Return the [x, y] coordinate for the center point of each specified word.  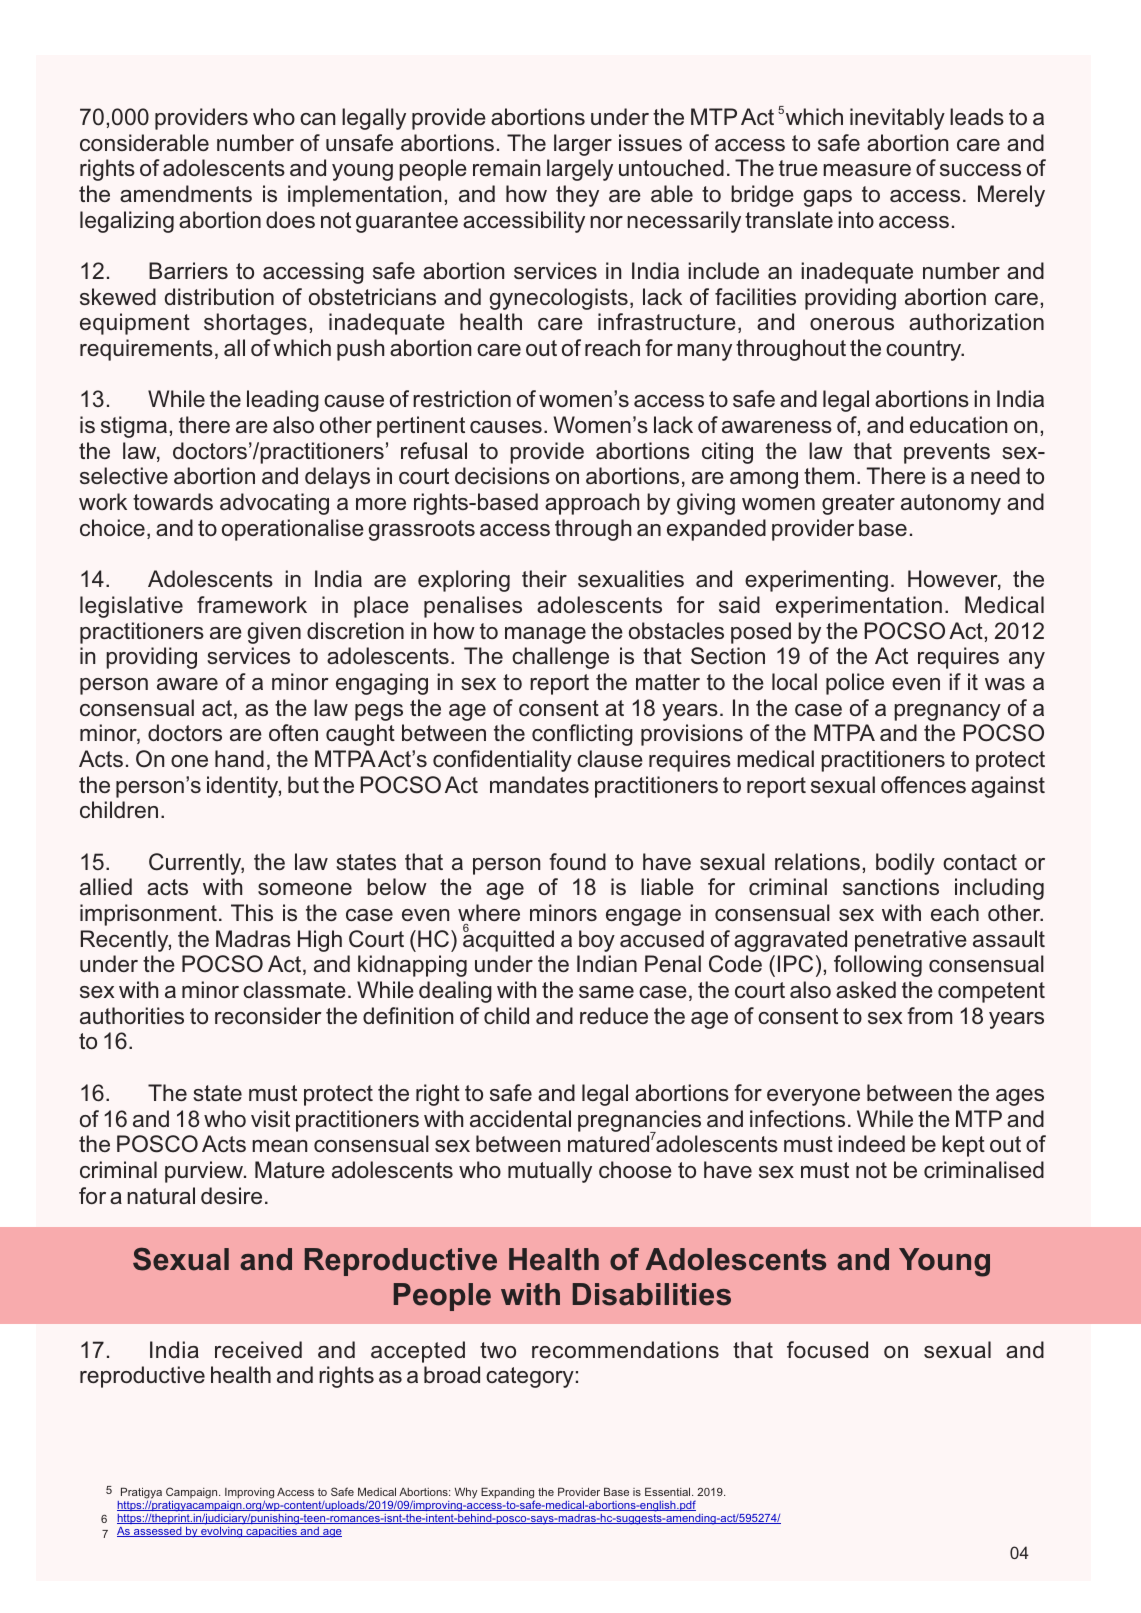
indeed [871, 1143]
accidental [520, 1118]
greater [858, 504]
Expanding [508, 1494]
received [258, 1349]
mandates [539, 784]
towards [173, 501]
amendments [186, 193]
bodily [905, 864]
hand [239, 758]
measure [867, 170]
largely [580, 170]
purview [205, 1172]
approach [592, 504]
